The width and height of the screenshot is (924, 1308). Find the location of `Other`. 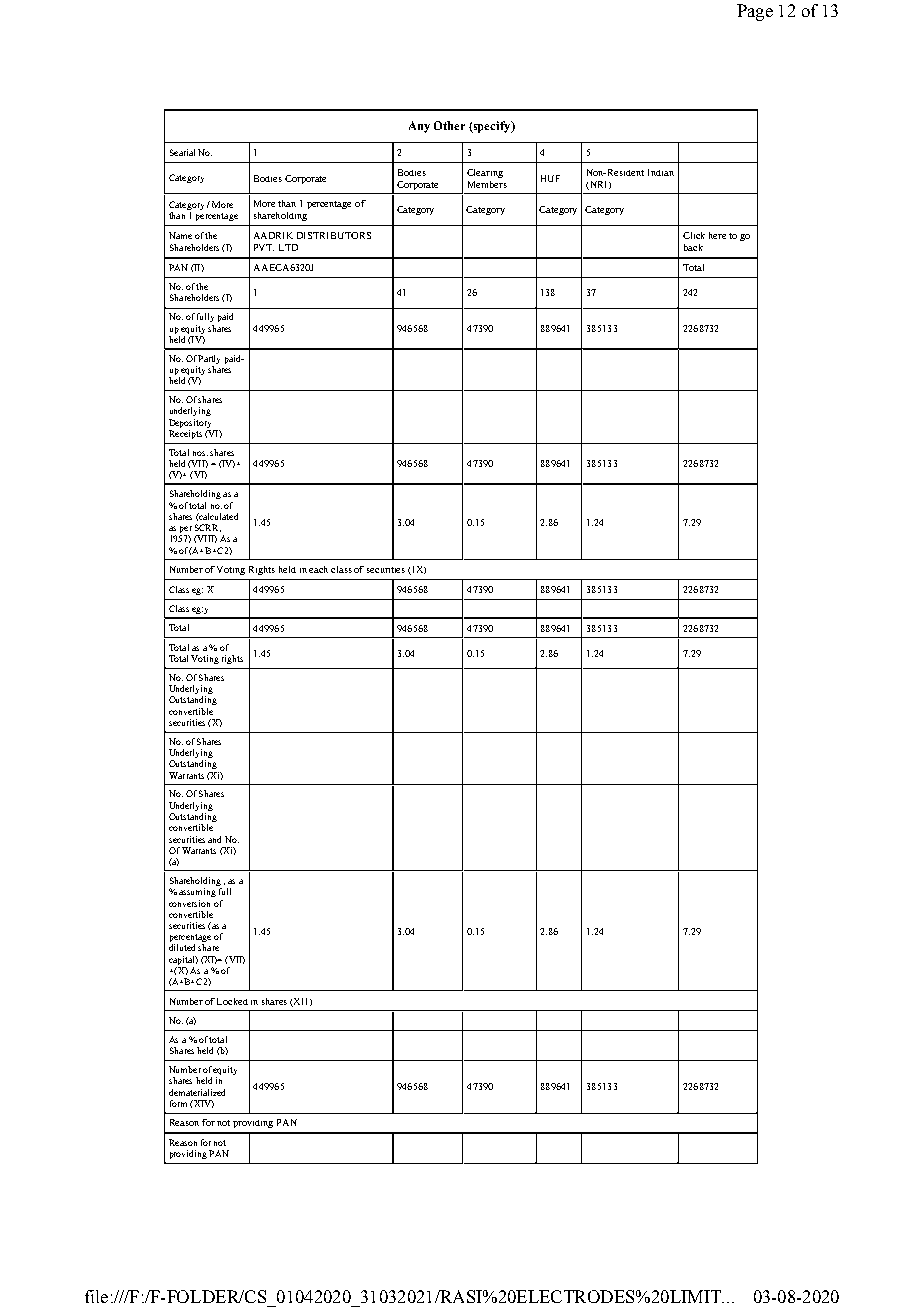

Other is located at coordinates (449, 125).
